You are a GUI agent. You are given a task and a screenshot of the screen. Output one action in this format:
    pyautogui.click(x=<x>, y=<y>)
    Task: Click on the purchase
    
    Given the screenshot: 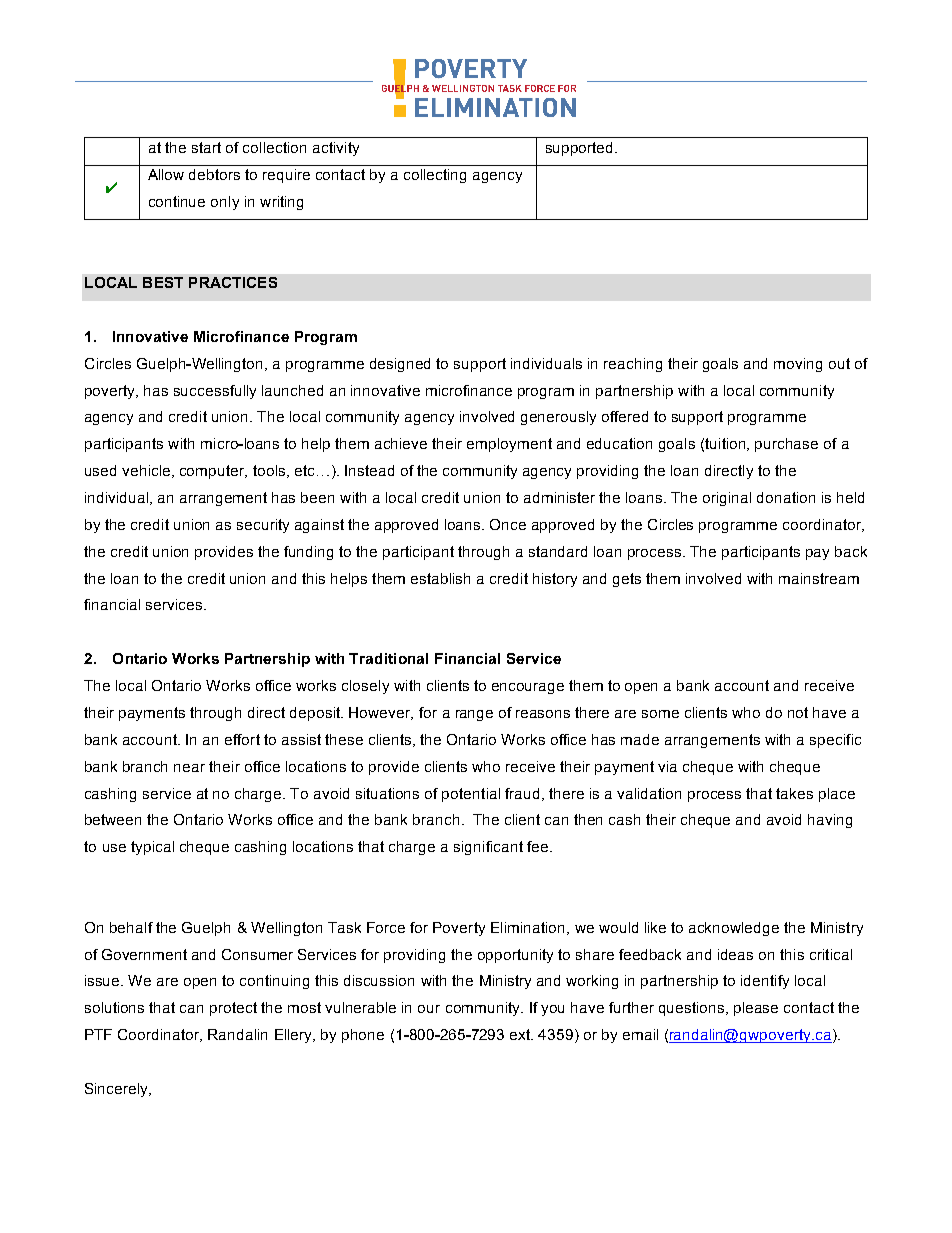 What is the action you would take?
    pyautogui.click(x=786, y=445)
